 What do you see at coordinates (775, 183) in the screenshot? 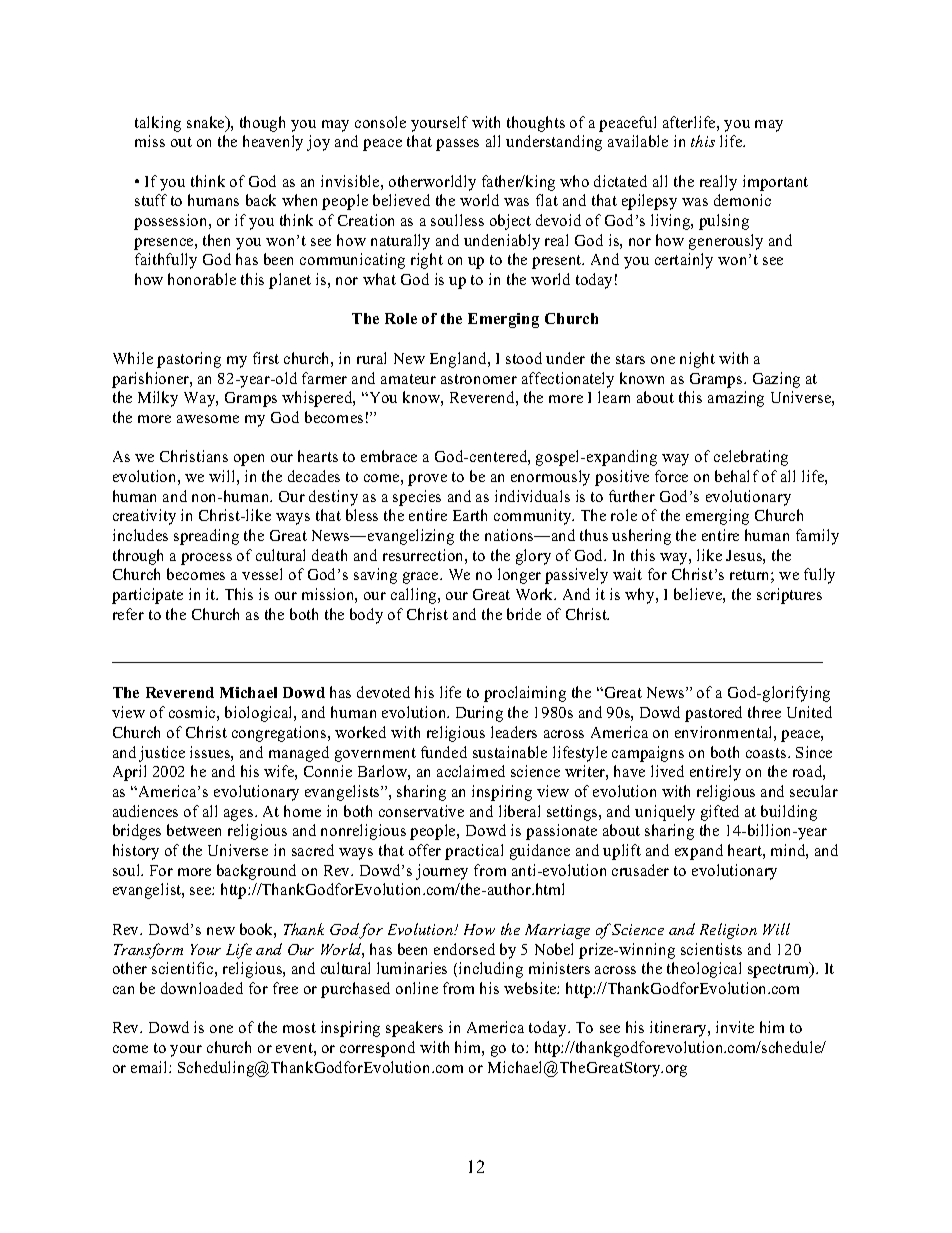
I see `important` at bounding box center [775, 183].
